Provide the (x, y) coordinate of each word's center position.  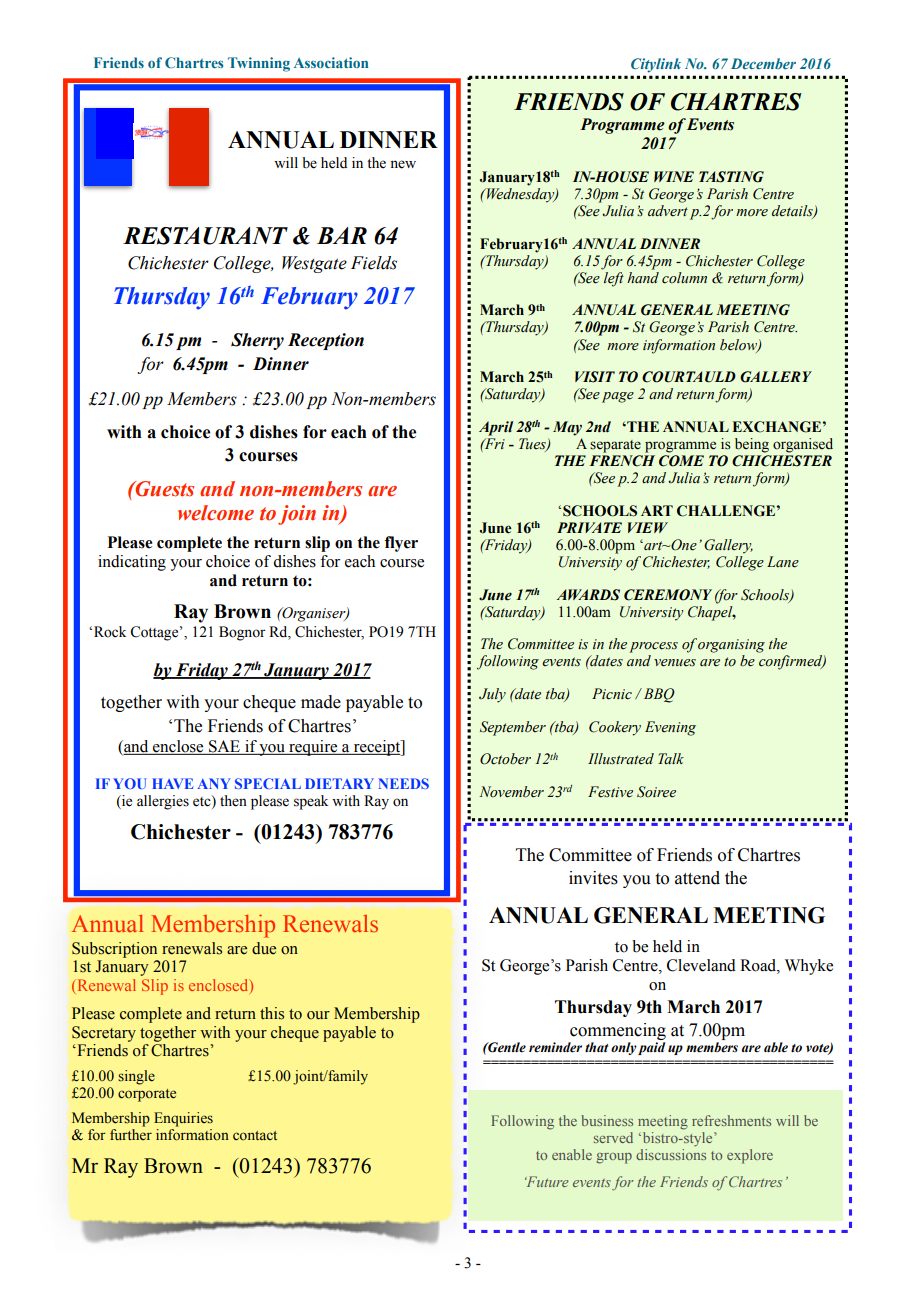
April (496, 428)
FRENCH (622, 461)
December (763, 63)
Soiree (656, 792)
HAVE (173, 783)
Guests (164, 489)
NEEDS (403, 783)
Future (547, 1181)
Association (331, 62)
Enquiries (183, 1119)
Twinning (259, 64)
